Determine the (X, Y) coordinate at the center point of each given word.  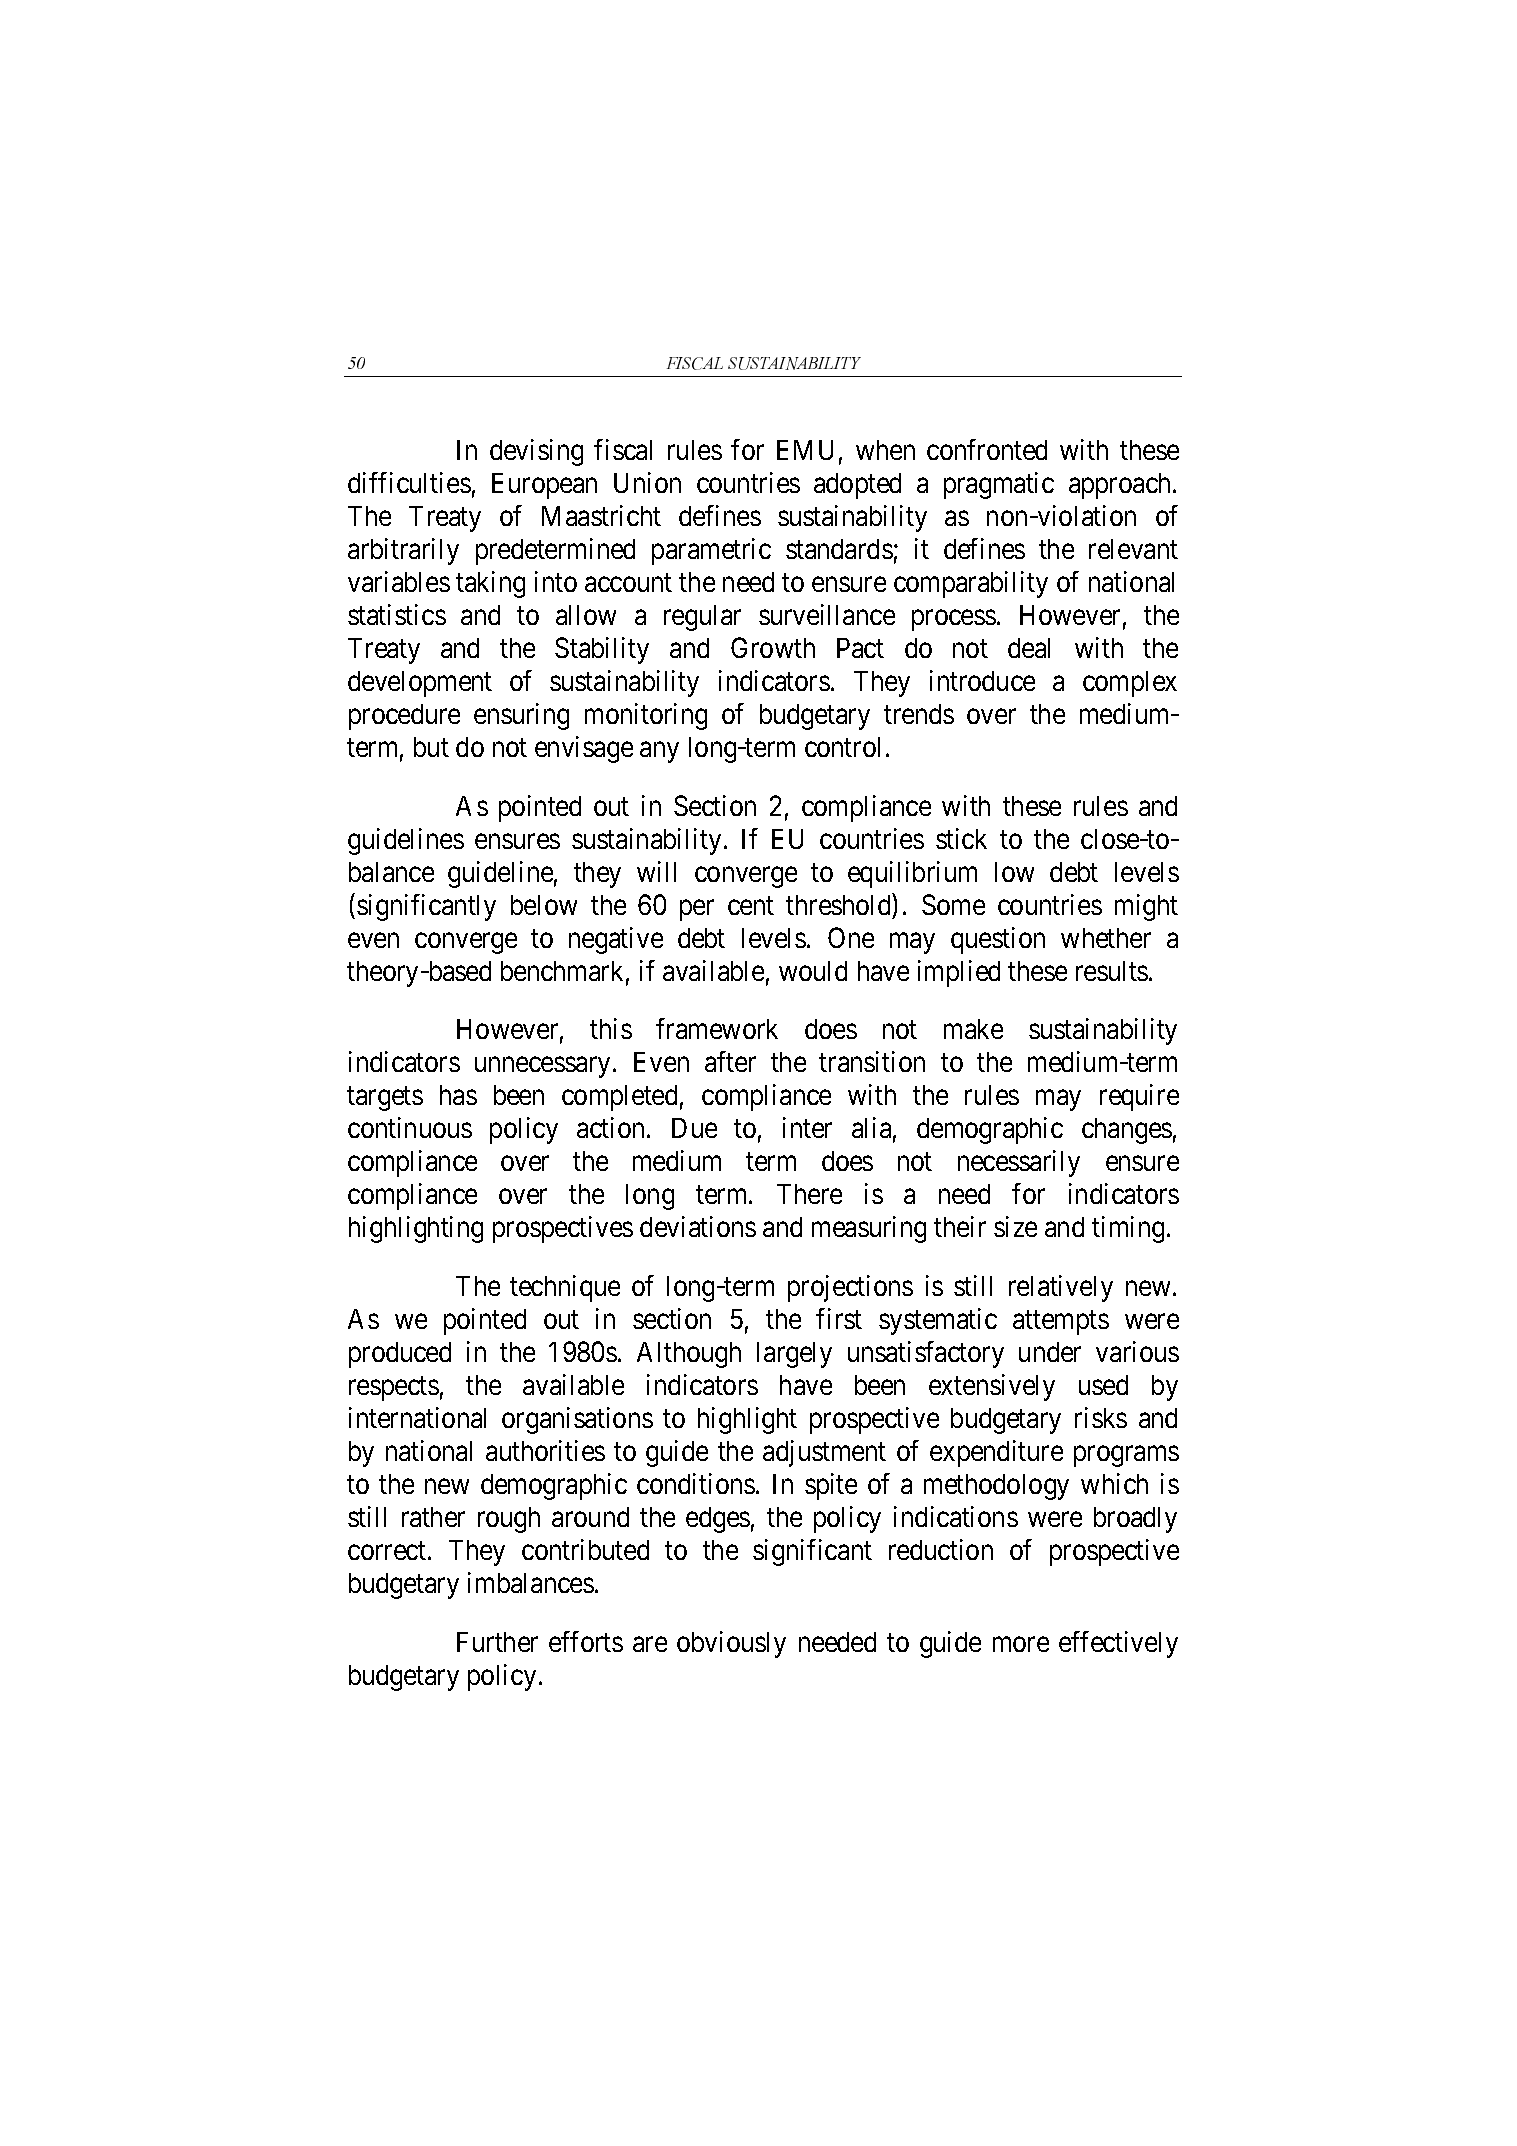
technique (565, 1288)
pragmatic (999, 485)
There (809, 1194)
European (544, 486)
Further (497, 1642)
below (544, 905)
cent (751, 905)
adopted (857, 486)
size (1015, 1226)
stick (961, 838)
